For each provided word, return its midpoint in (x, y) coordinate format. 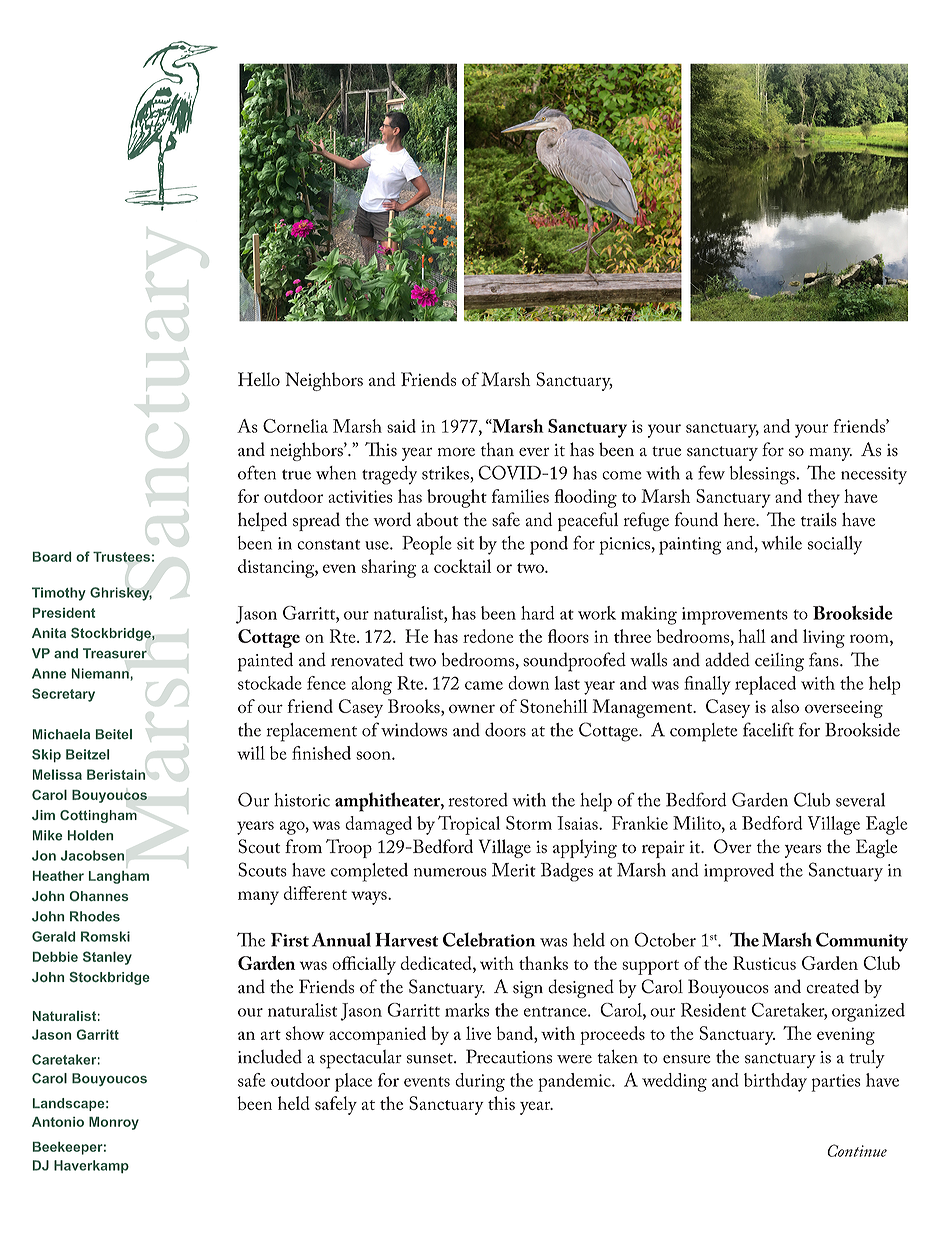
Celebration (489, 939)
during (480, 1082)
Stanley (107, 958)
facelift (768, 729)
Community (862, 942)
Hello (259, 379)
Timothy (59, 594)
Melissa (57, 774)
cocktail (462, 566)
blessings (763, 475)
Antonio (58, 1121)
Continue (857, 1150)
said (401, 426)
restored (478, 799)
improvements (735, 616)
